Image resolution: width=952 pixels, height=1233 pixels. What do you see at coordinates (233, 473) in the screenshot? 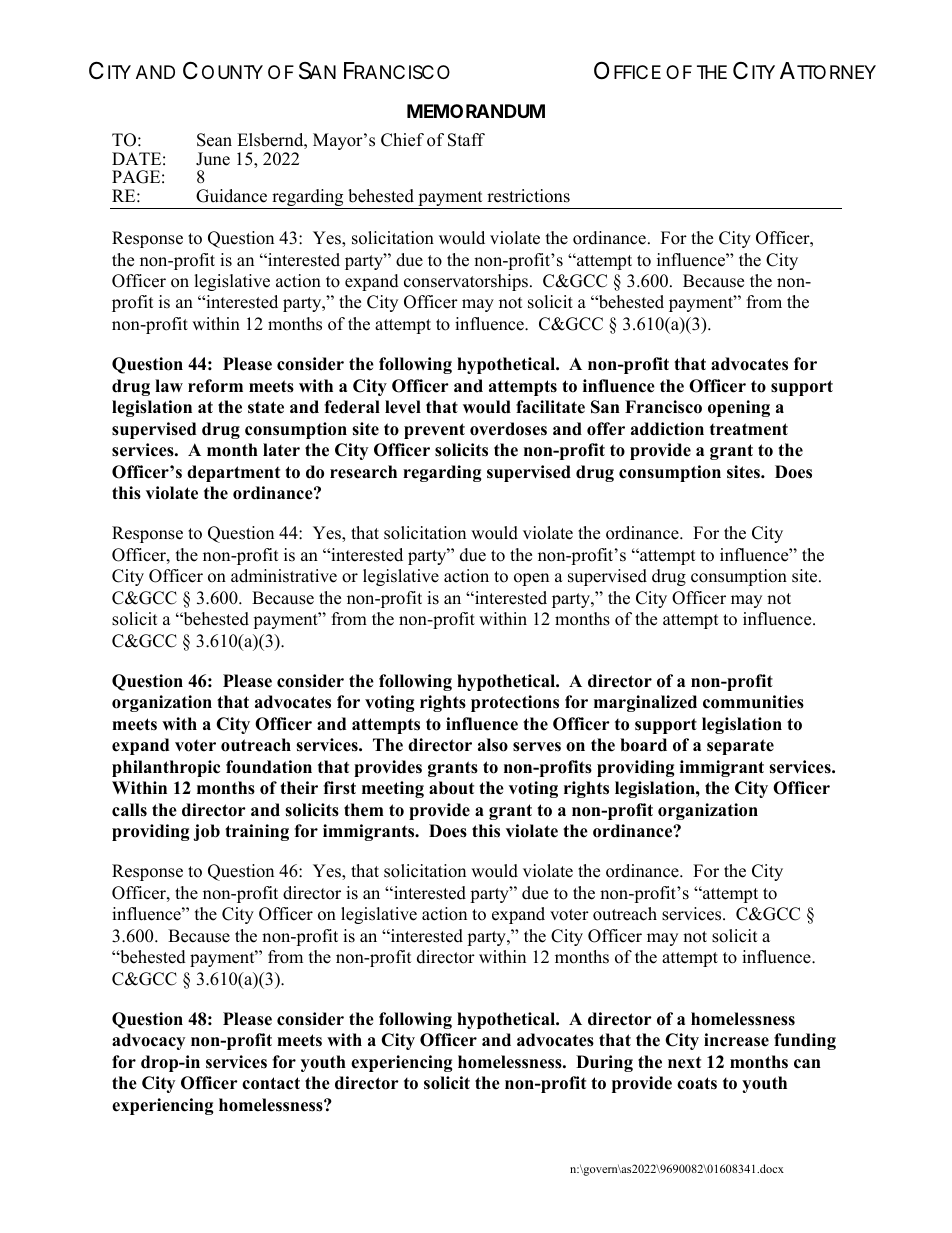
I see `department` at bounding box center [233, 473].
